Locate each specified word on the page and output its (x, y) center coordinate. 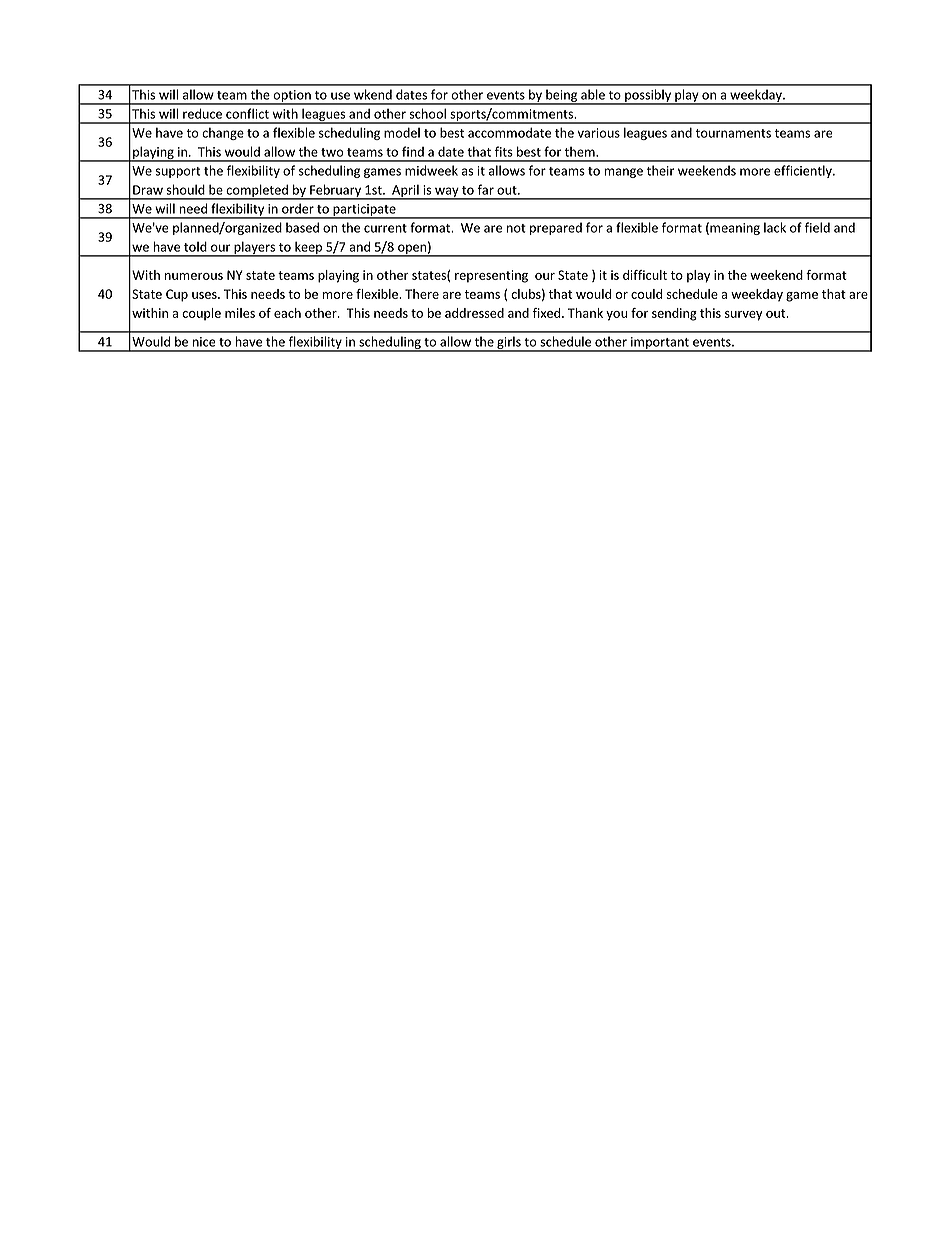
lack (775, 227)
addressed (474, 313)
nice (204, 342)
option (292, 97)
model (402, 132)
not (516, 228)
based (302, 227)
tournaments (733, 133)
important (660, 344)
